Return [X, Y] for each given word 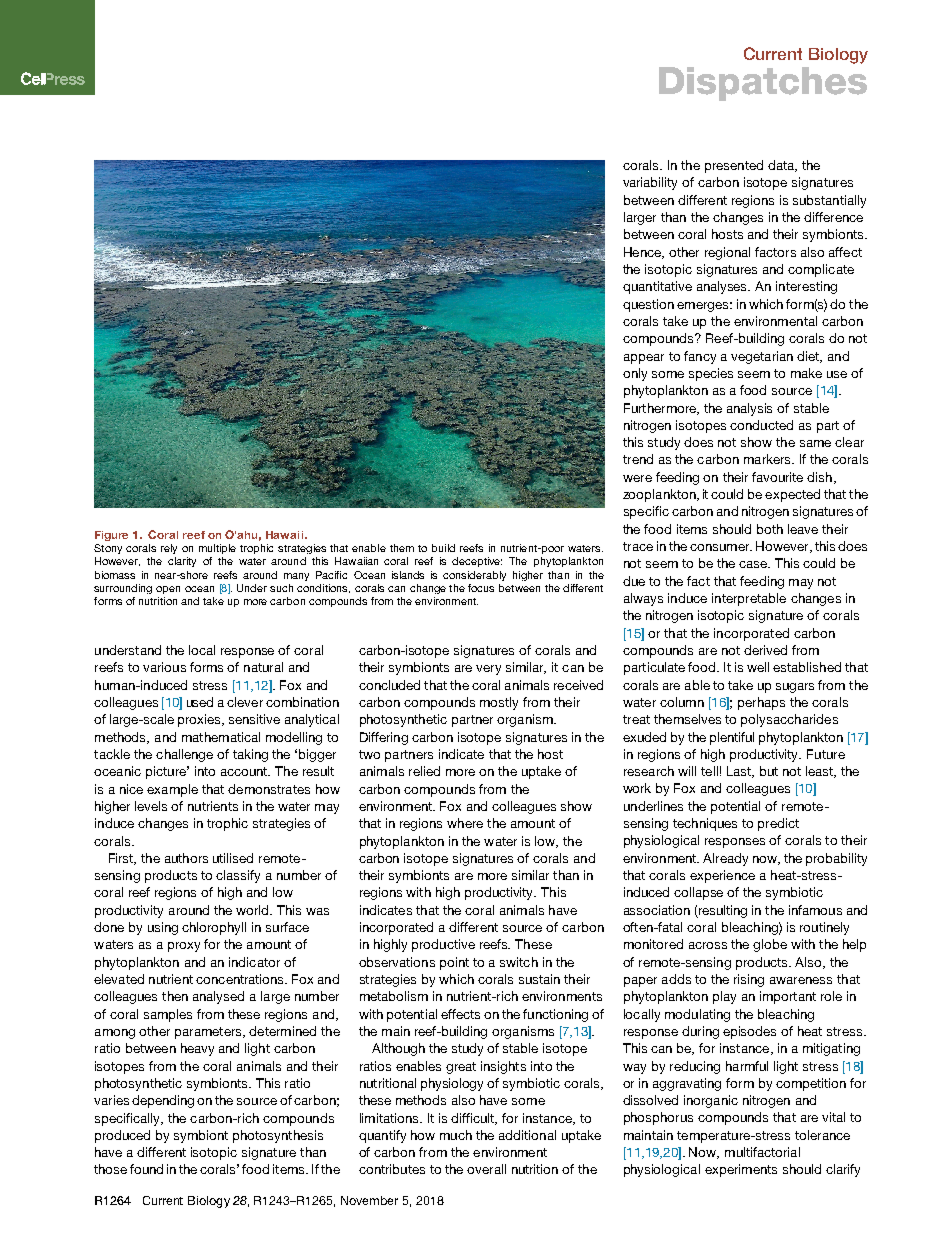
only [635, 374]
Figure [111, 536]
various [164, 667]
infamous [815, 910]
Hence [644, 253]
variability [650, 183]
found [146, 1169]
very [488, 670]
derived [765, 650]
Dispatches [763, 84]
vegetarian [762, 357]
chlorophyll [214, 928]
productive [443, 945]
